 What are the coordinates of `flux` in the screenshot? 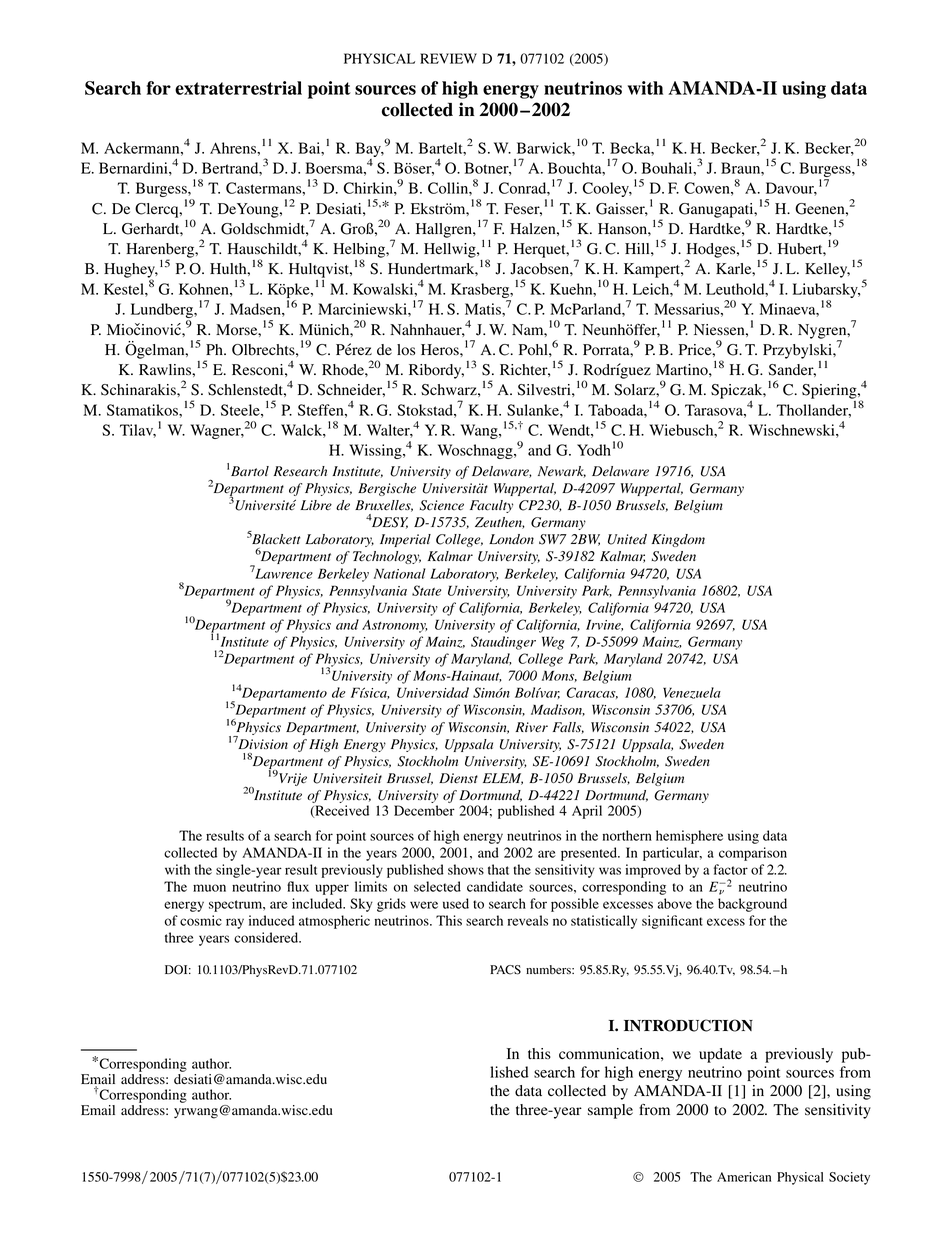 It's located at (298, 886).
